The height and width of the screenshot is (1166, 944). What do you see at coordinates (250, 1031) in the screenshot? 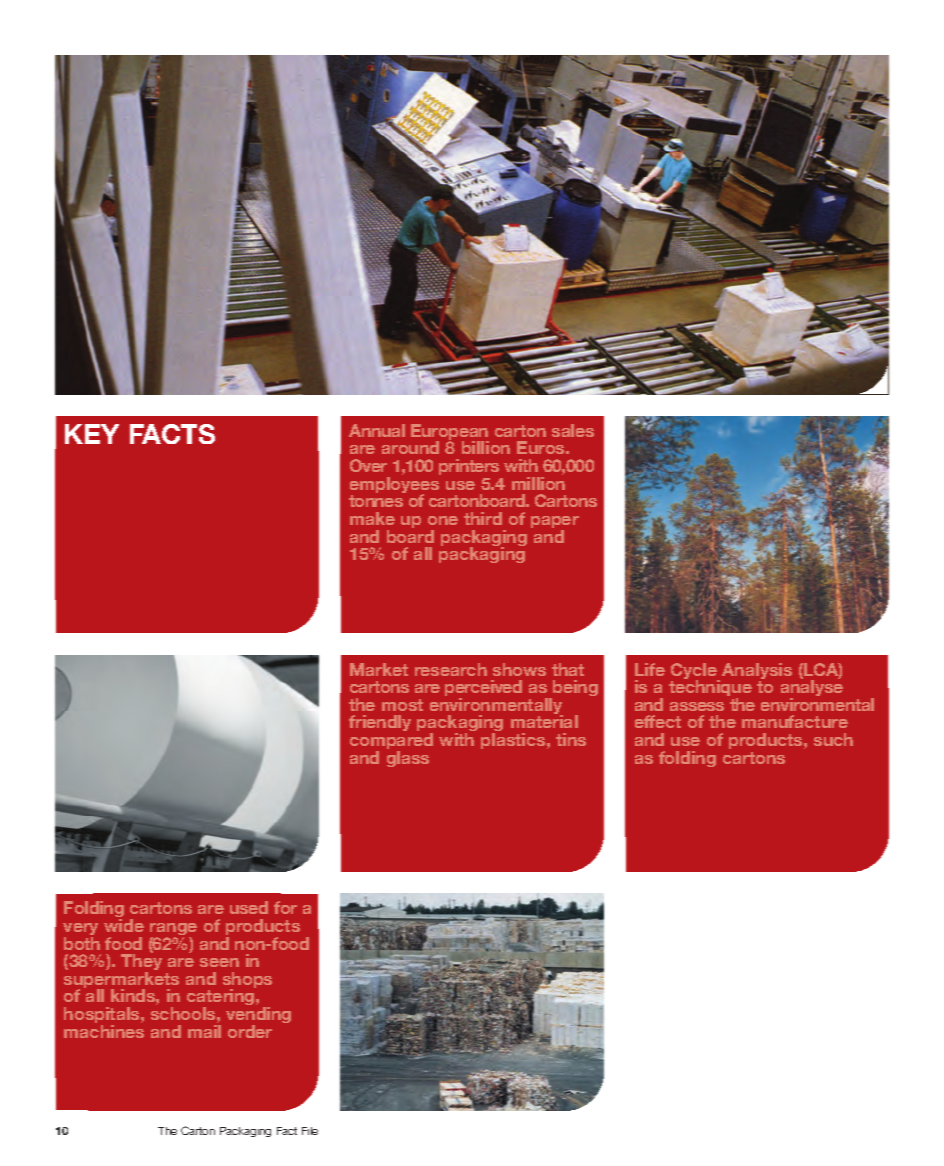
I see `order` at bounding box center [250, 1031].
